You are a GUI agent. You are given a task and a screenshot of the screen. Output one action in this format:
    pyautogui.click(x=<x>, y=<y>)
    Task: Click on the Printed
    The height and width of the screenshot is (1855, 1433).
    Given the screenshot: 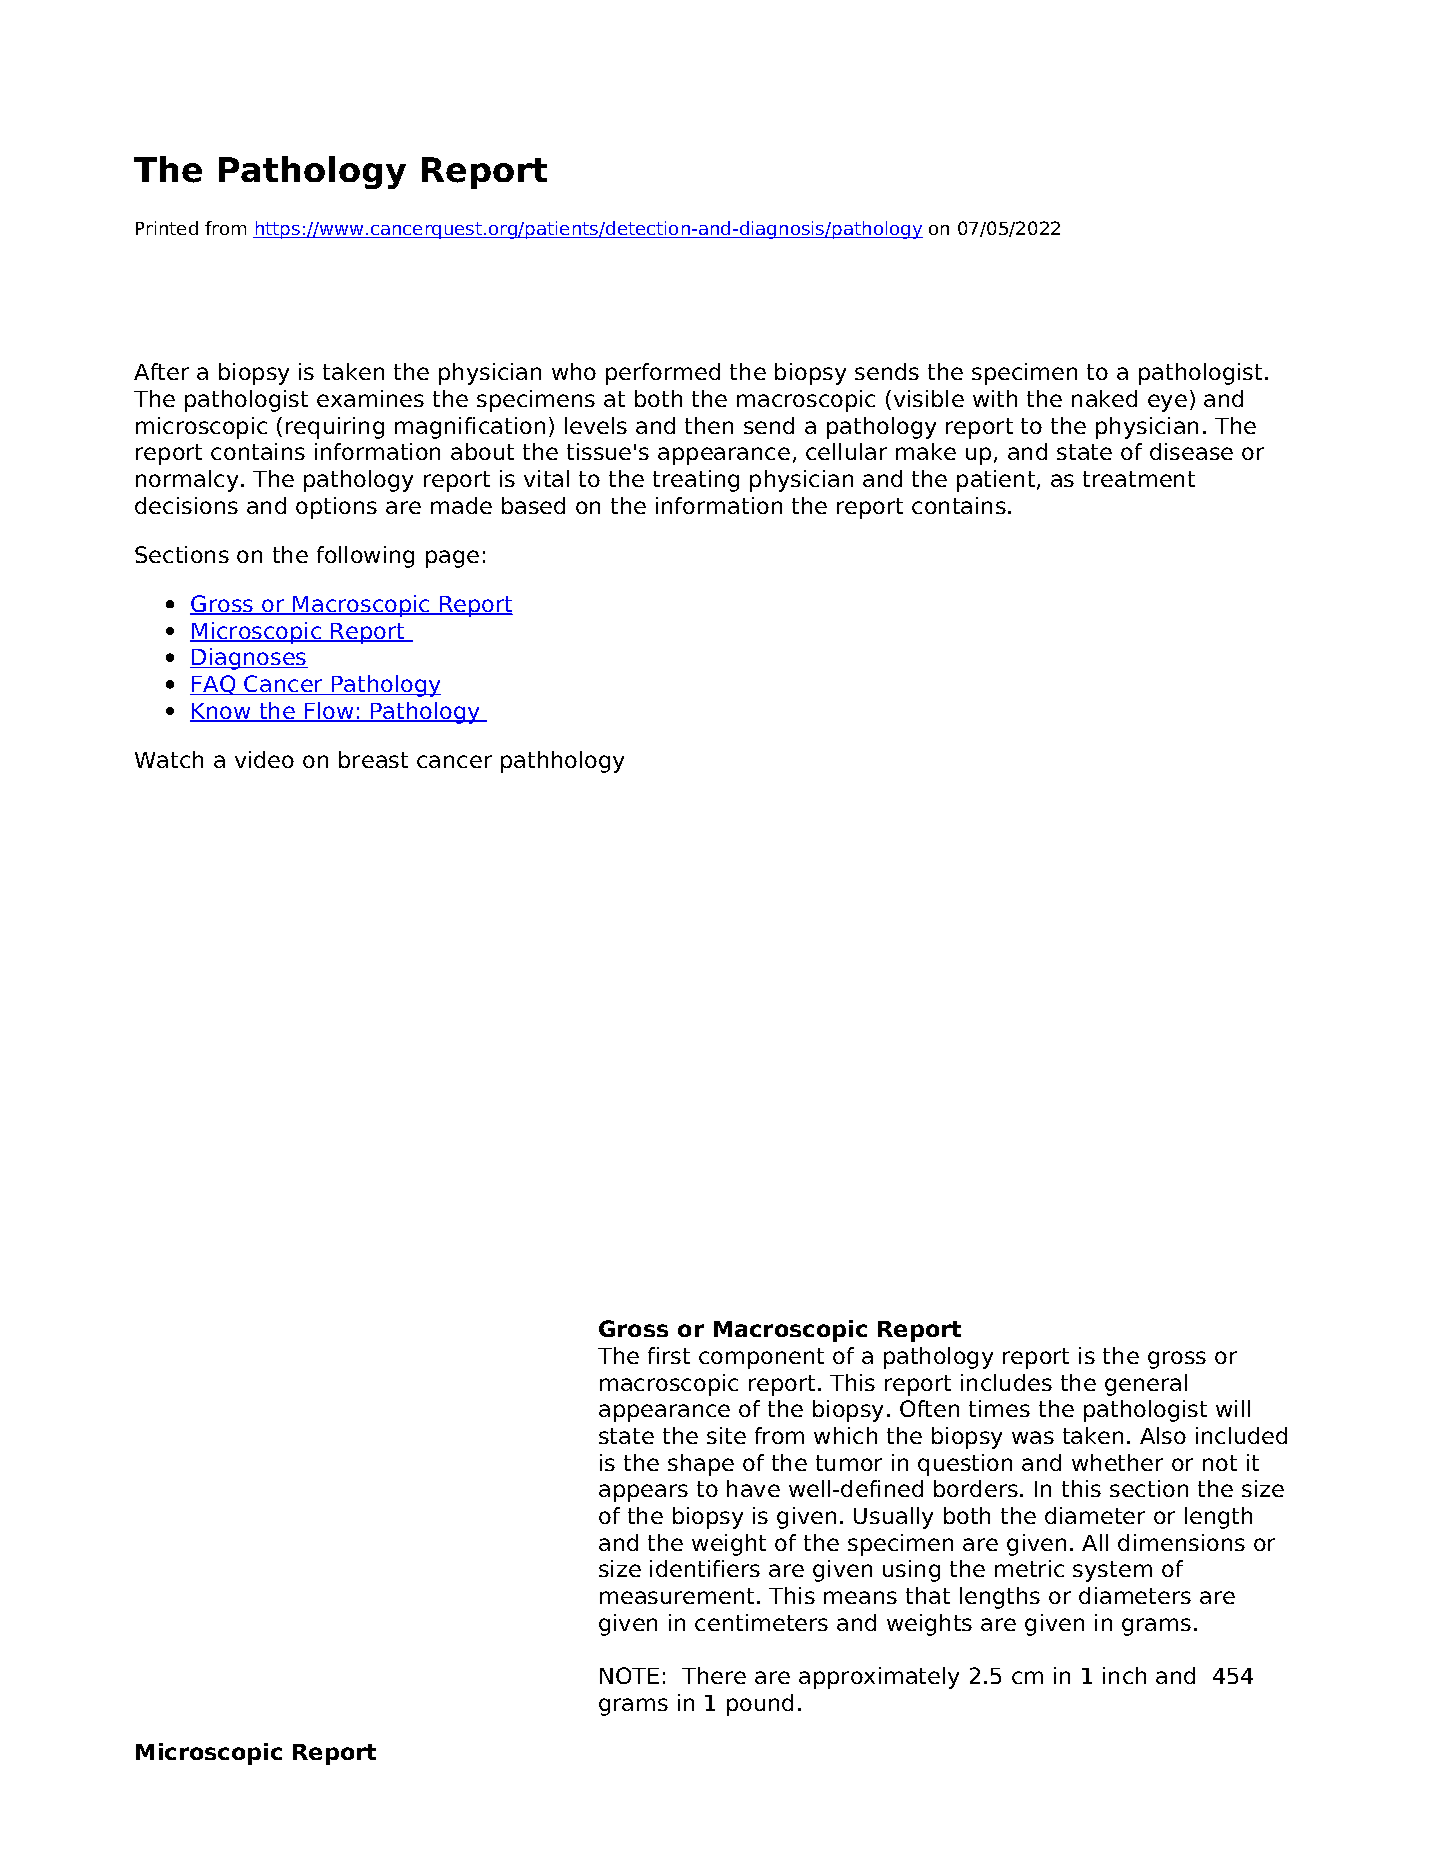 What is the action you would take?
    pyautogui.click(x=167, y=228)
